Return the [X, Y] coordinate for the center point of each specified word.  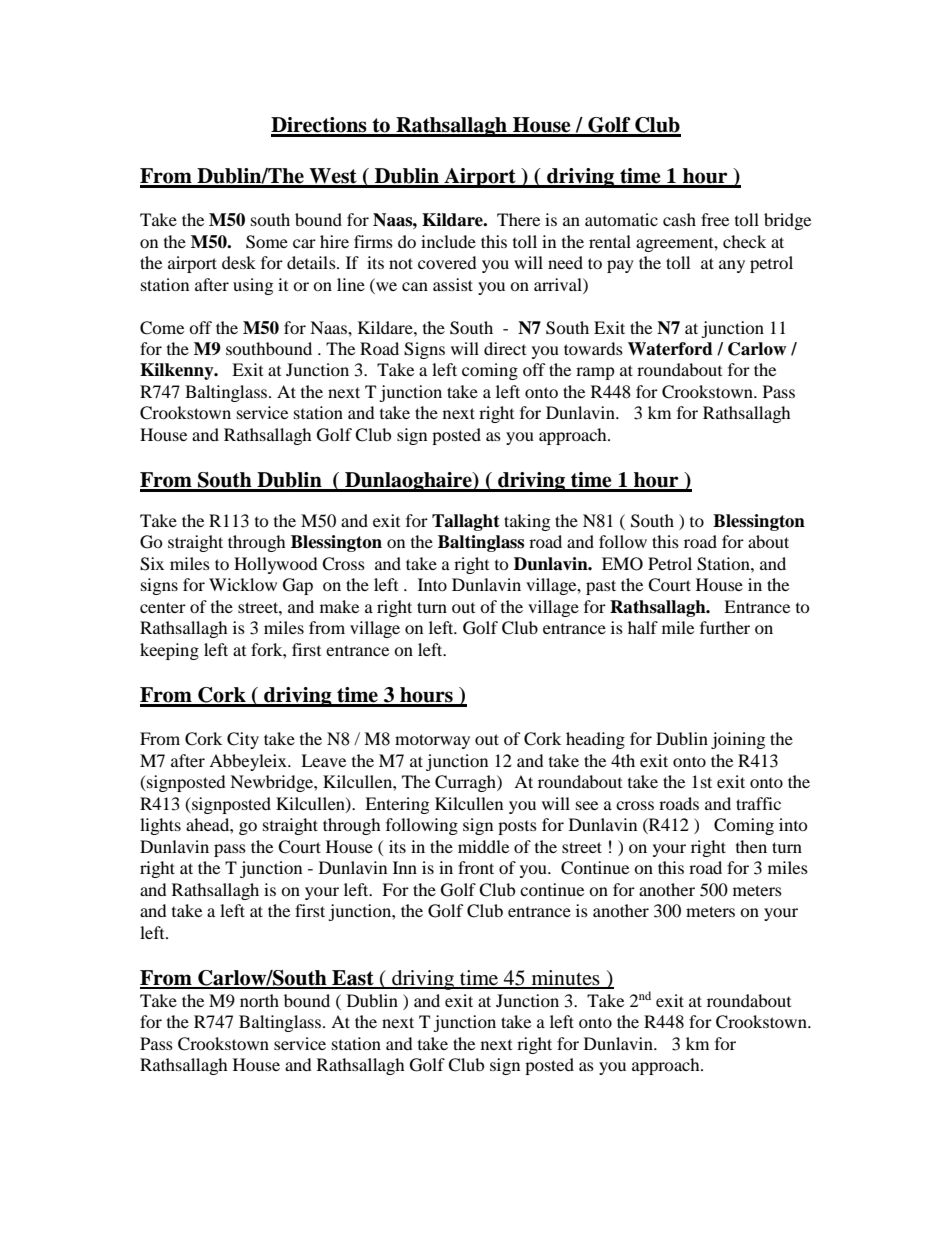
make [339, 606]
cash [679, 219]
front [476, 867]
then [751, 846]
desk [239, 262]
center [163, 607]
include [448, 241]
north [259, 1000]
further [725, 627]
